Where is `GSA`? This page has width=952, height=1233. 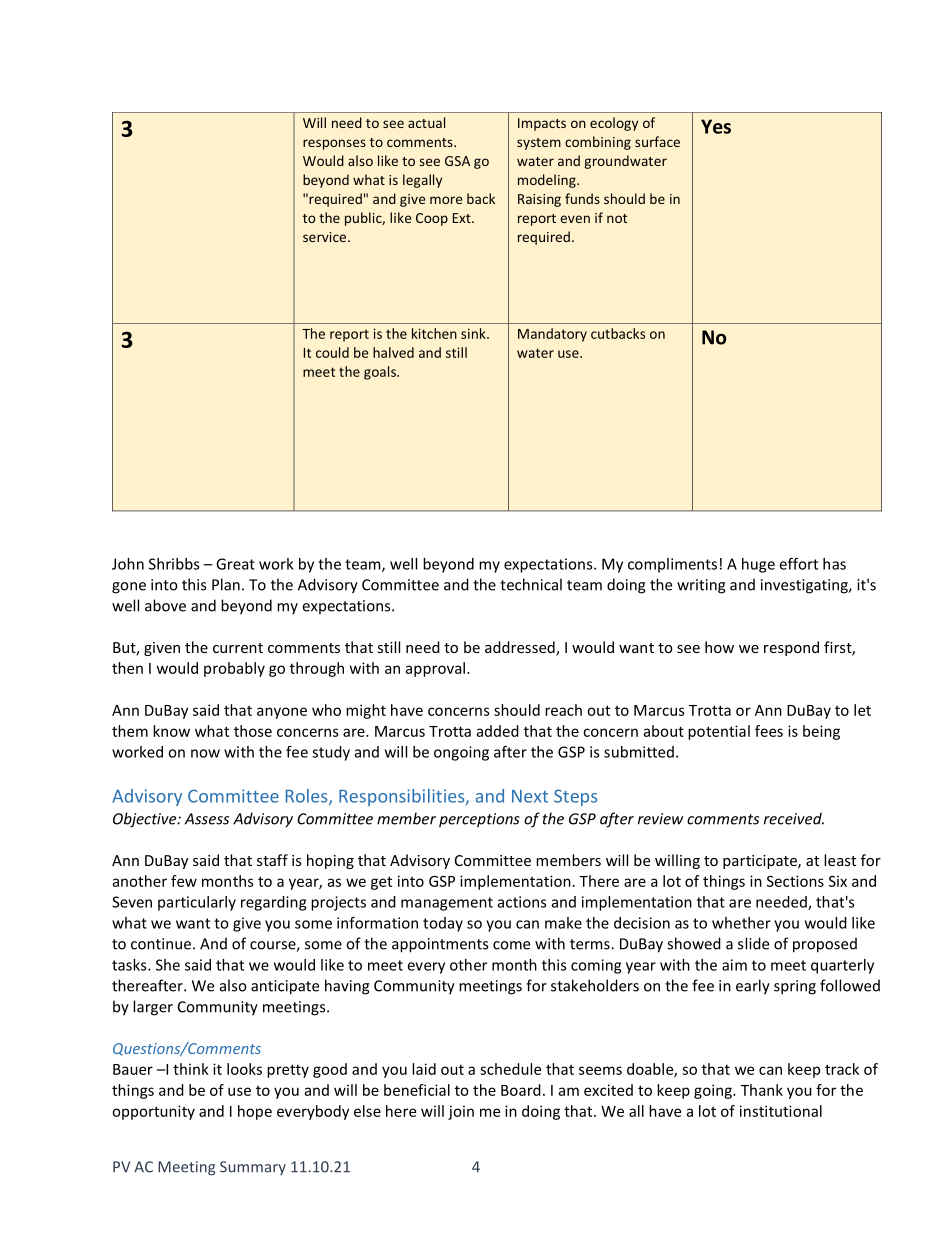 GSA is located at coordinates (457, 161).
